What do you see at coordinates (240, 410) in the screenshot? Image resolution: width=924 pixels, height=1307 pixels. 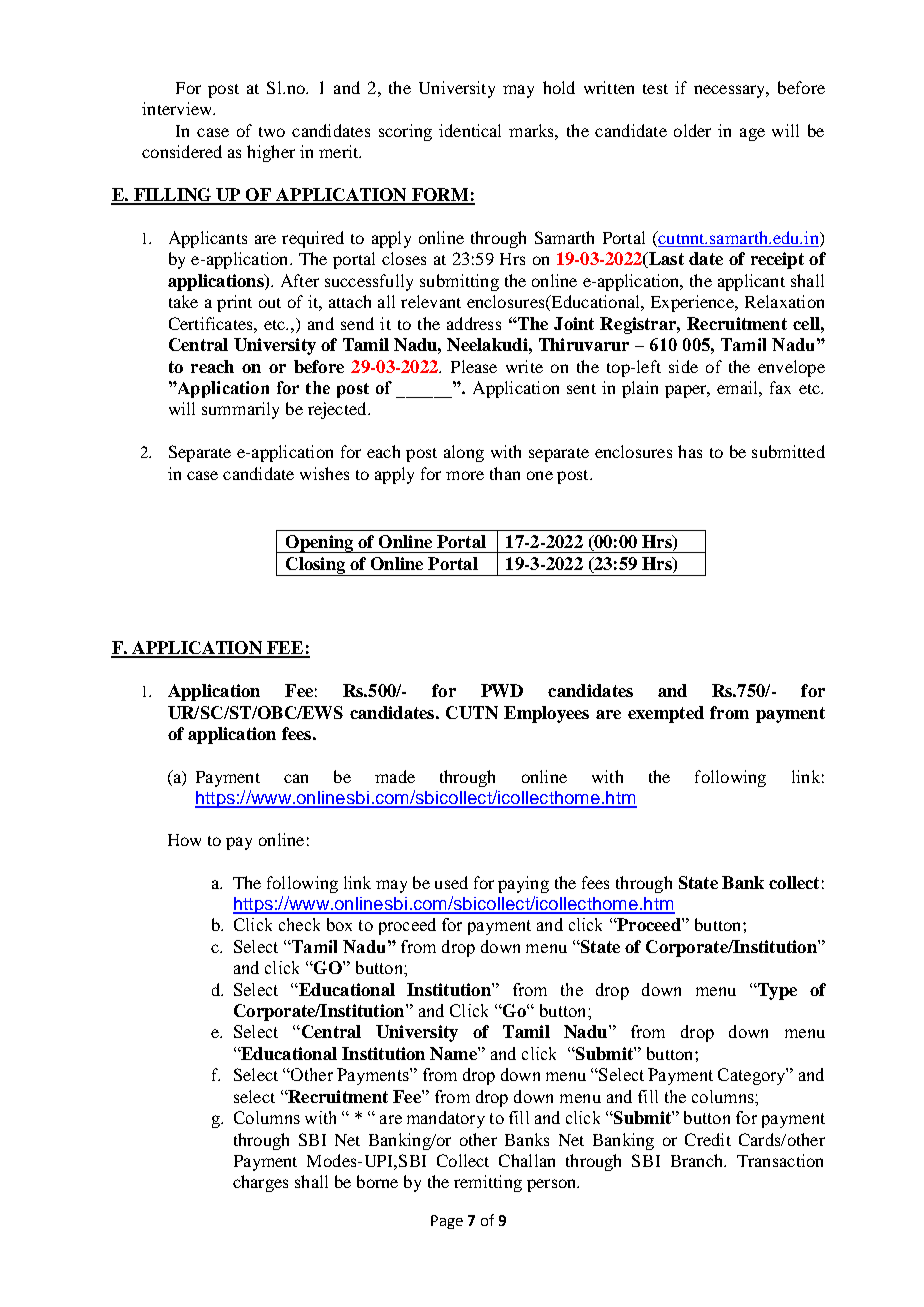 I see `summarily` at bounding box center [240, 410].
